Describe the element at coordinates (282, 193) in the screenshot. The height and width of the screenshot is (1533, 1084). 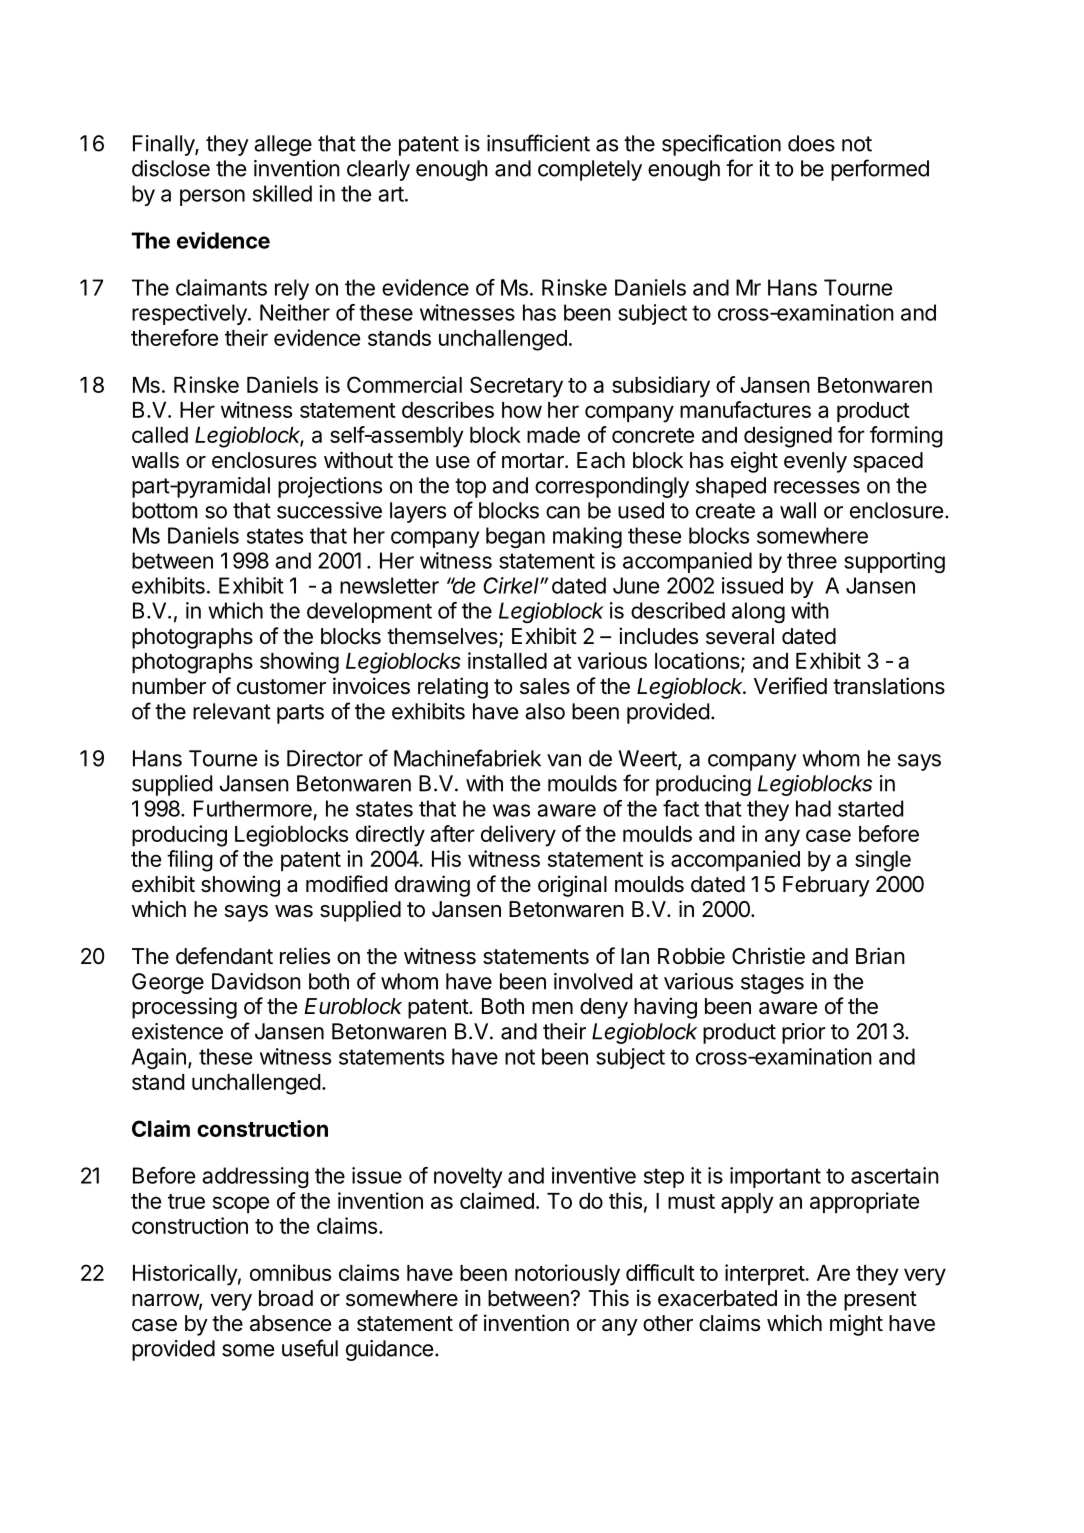
I see `skilled` at that location.
